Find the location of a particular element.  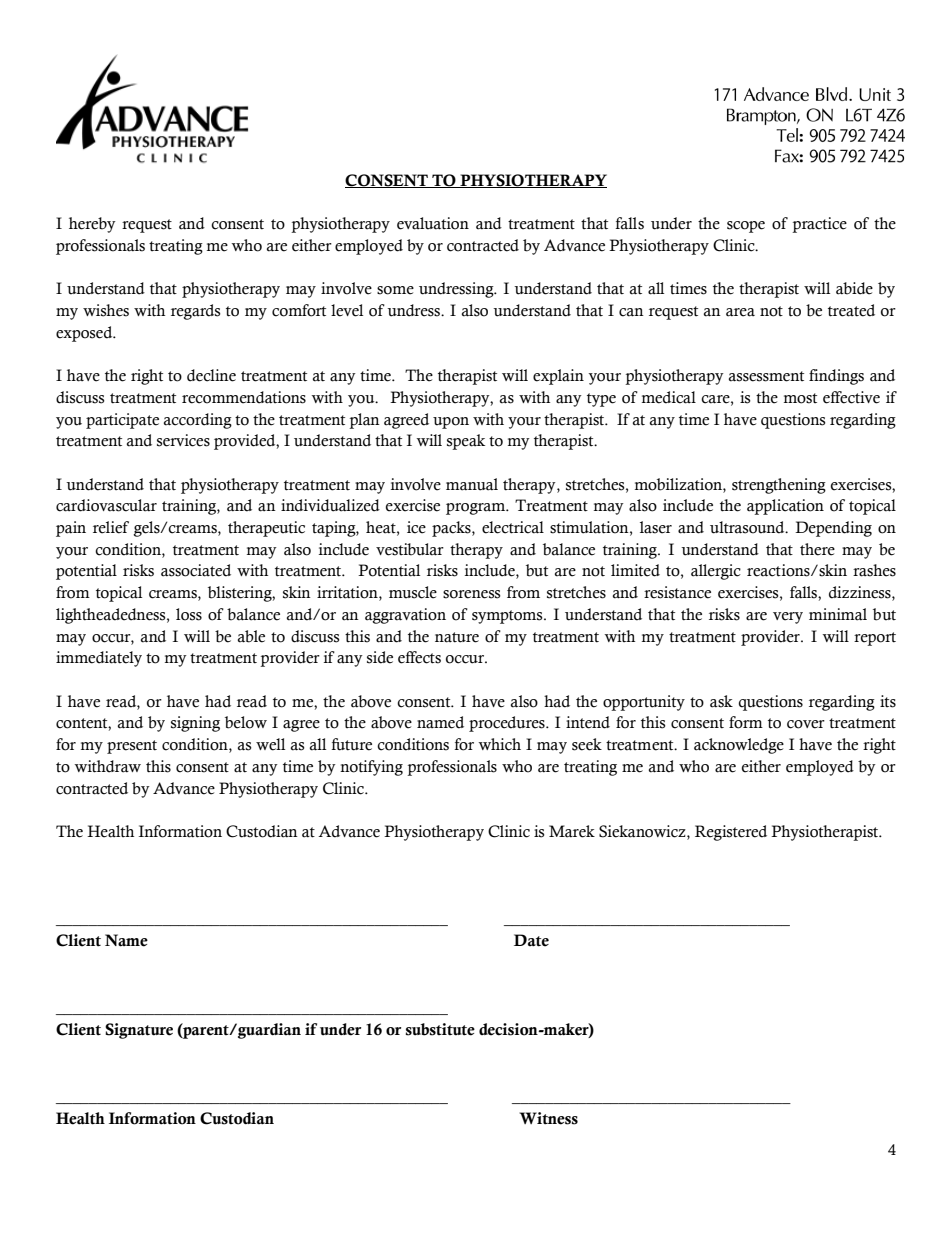

packs is located at coordinates (452, 529).
